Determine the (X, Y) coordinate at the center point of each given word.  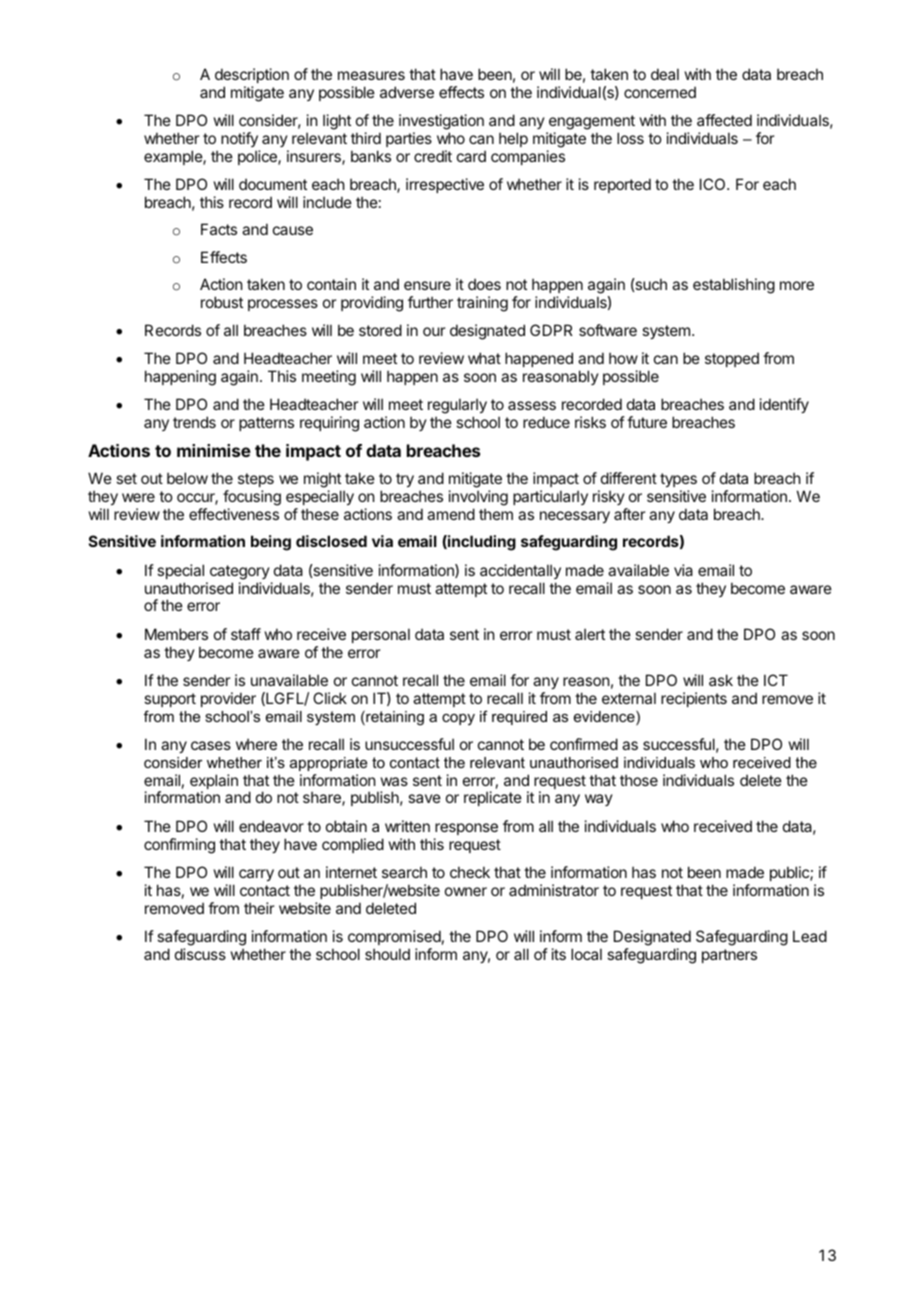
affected (724, 120)
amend (451, 514)
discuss (200, 954)
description (252, 75)
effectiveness (234, 514)
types (678, 482)
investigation (441, 123)
